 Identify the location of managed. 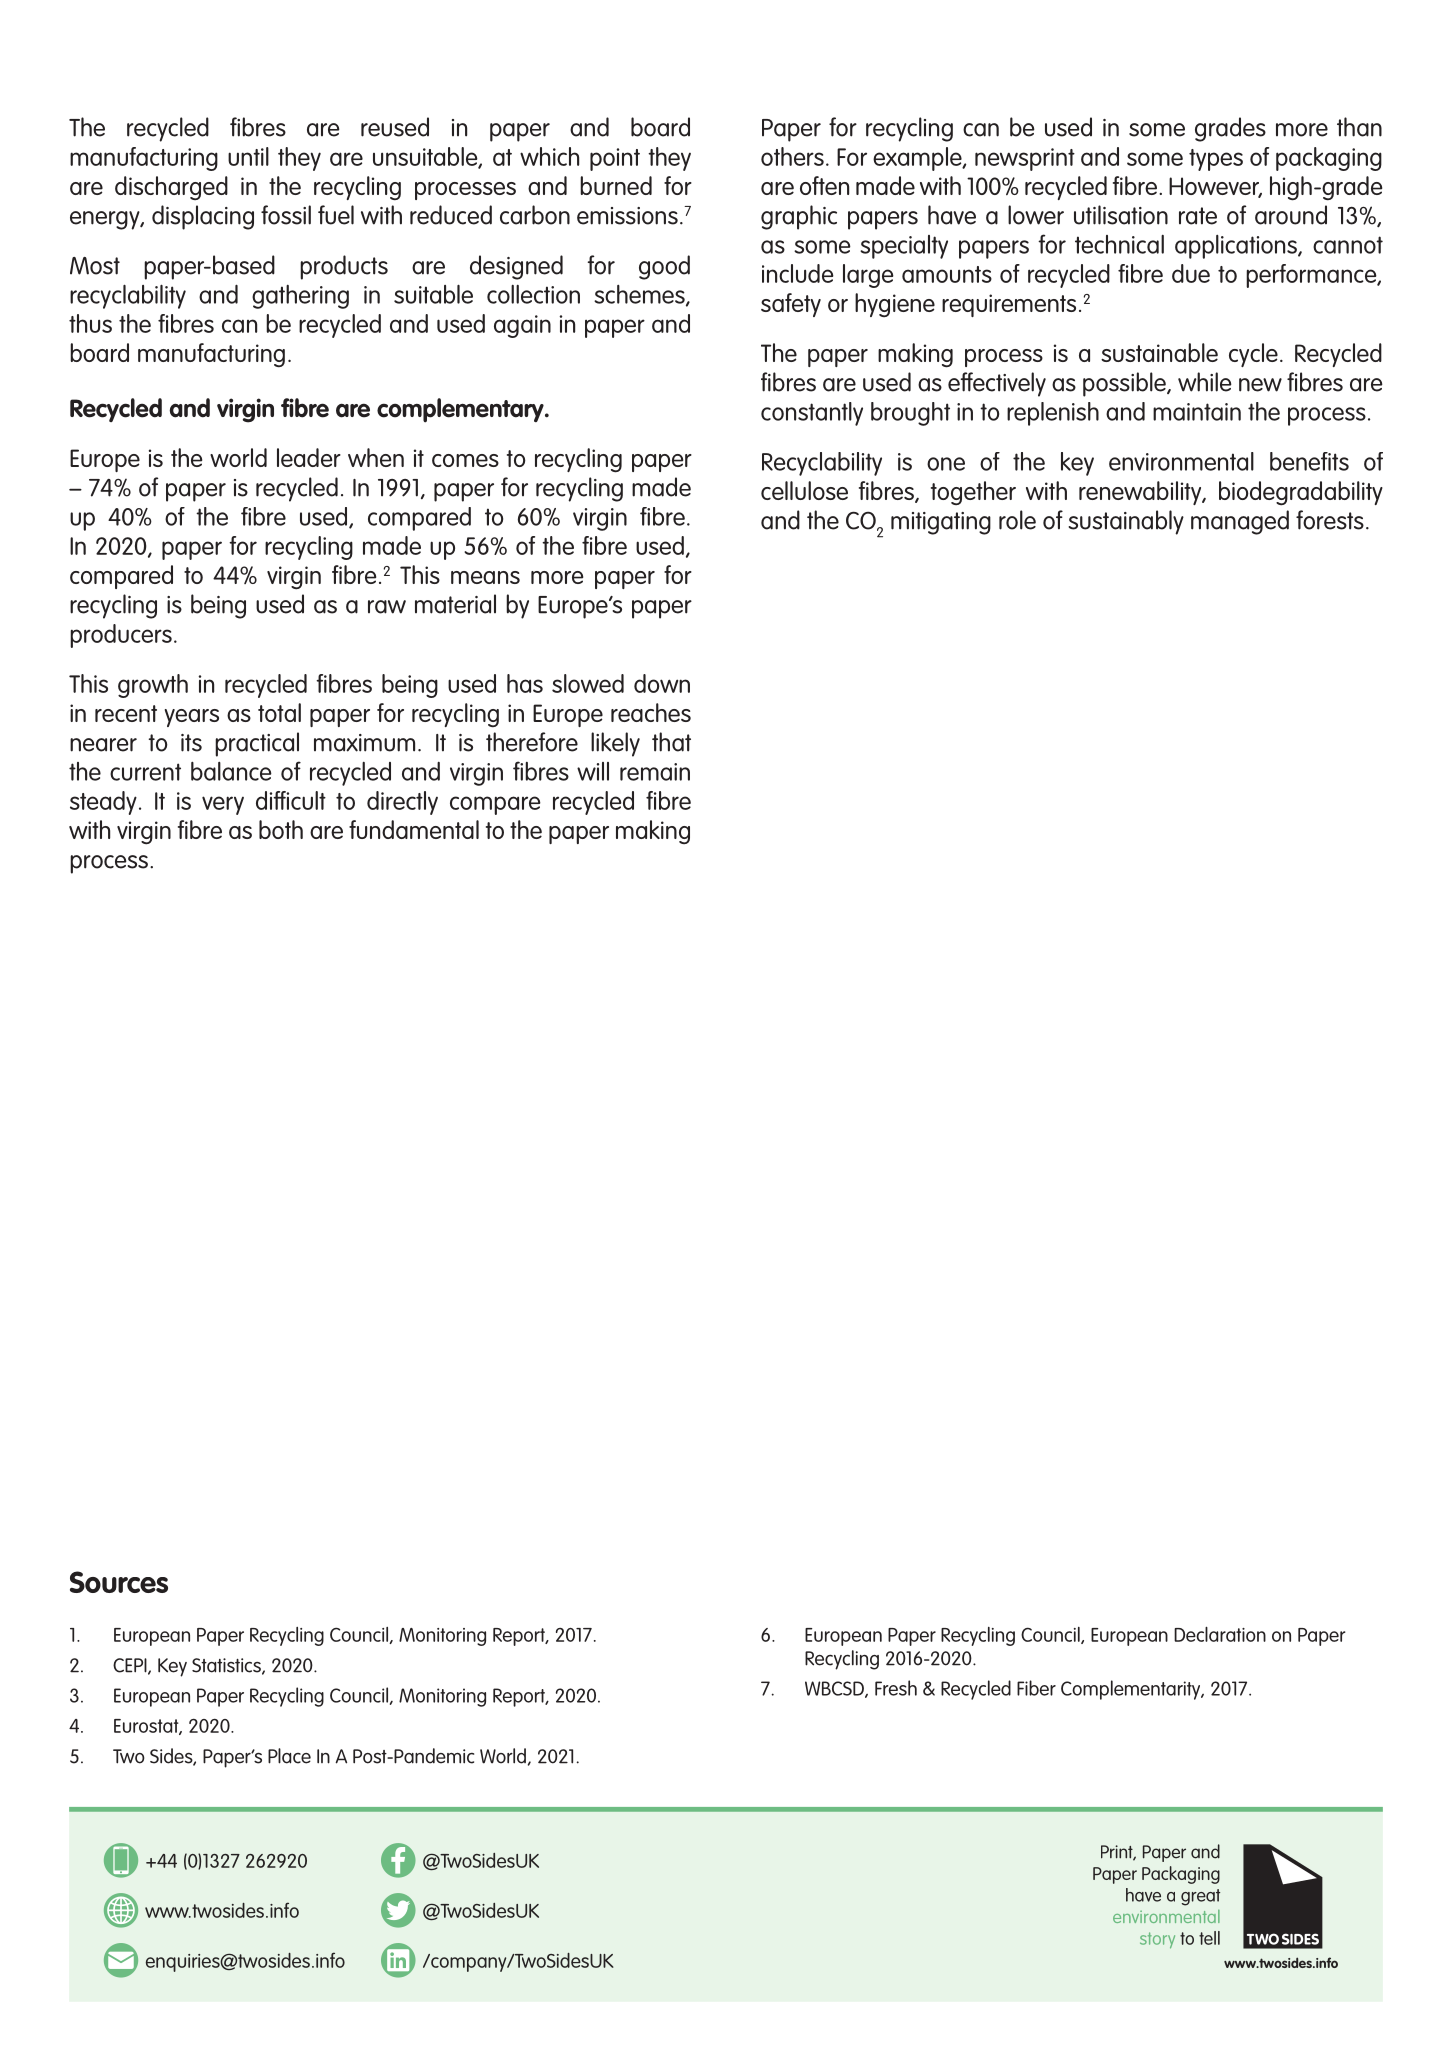
(1240, 522).
